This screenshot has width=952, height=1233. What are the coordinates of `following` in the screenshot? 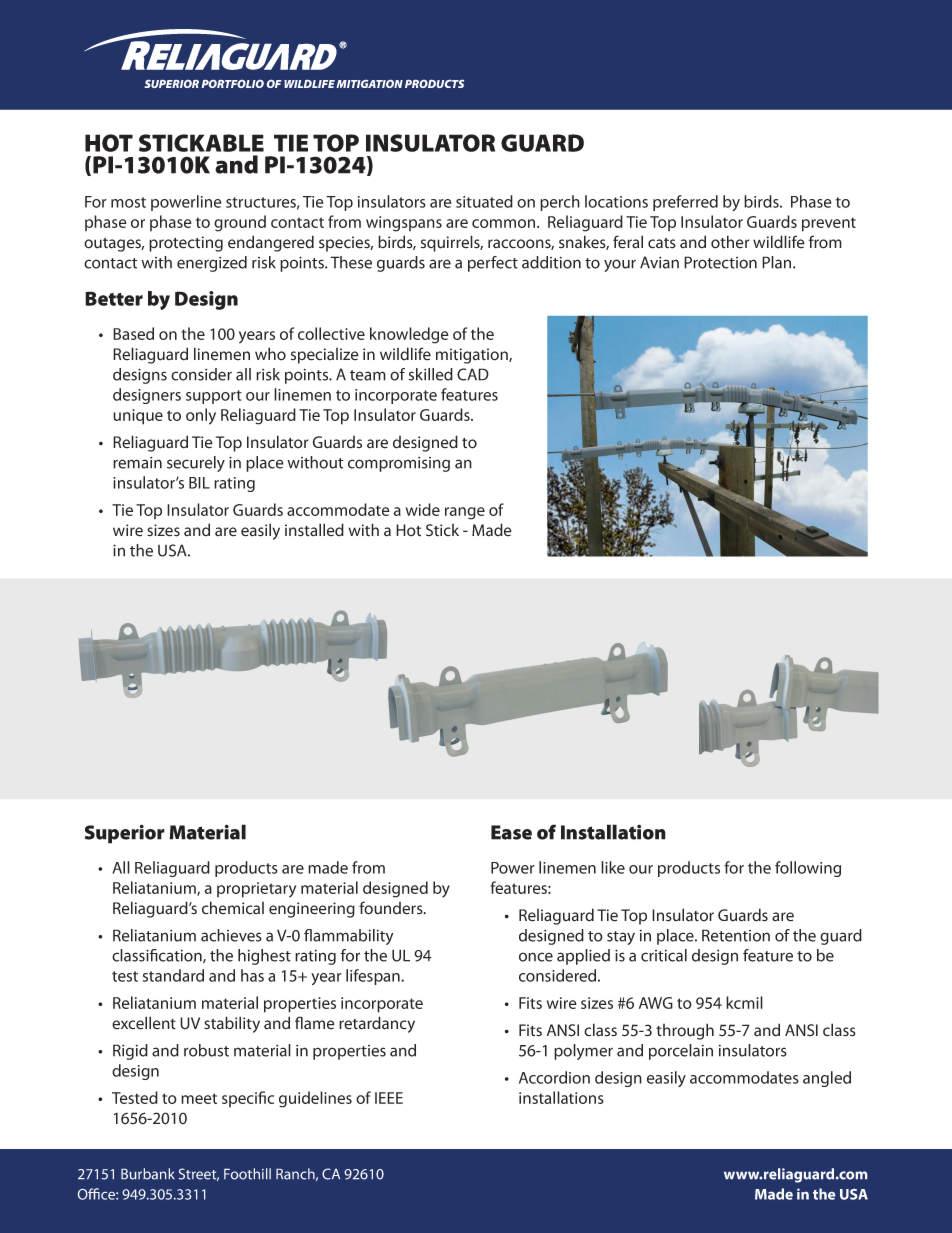 It's located at (808, 869).
